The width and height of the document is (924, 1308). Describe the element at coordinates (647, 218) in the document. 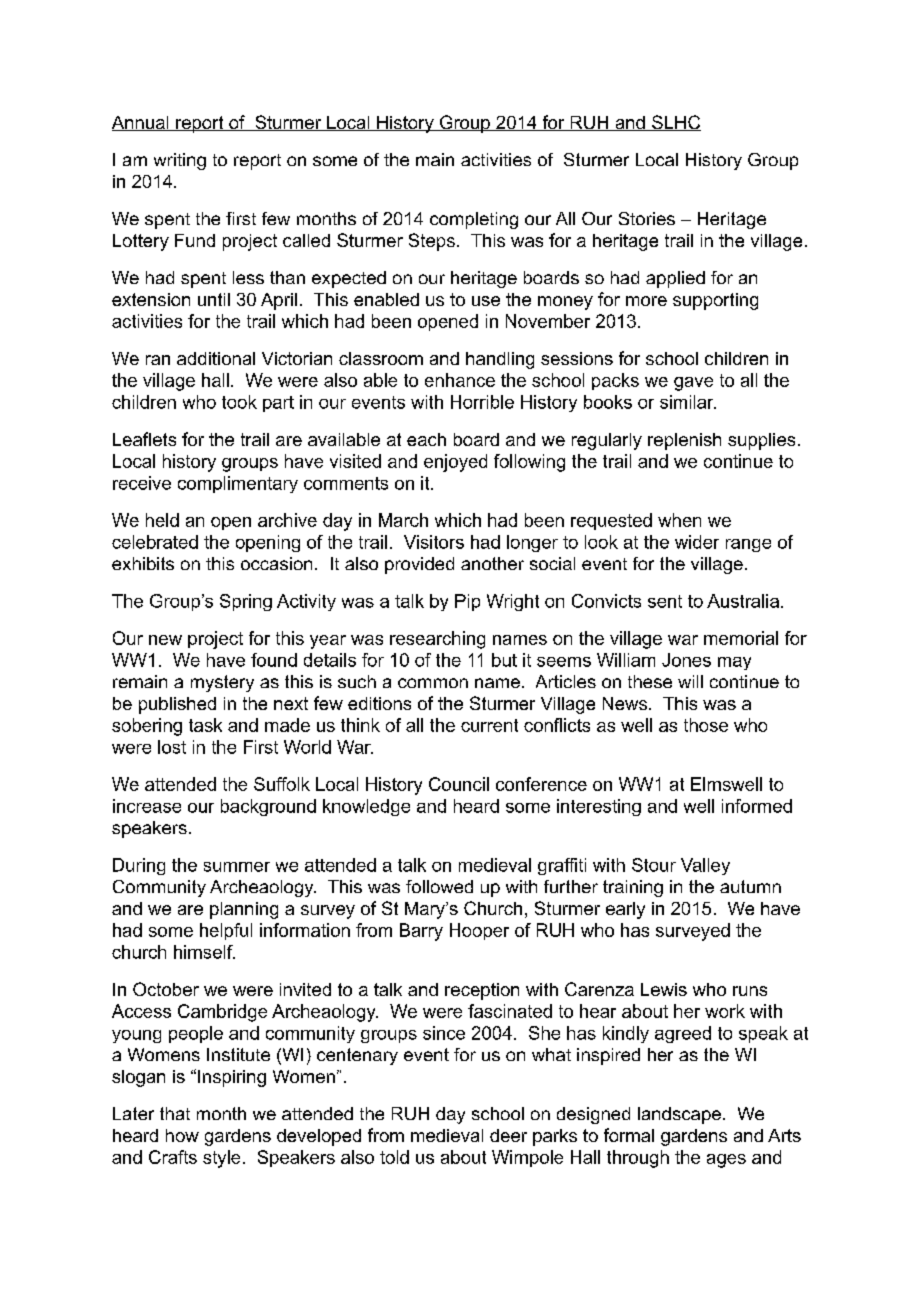

I see `Stories` at that location.
